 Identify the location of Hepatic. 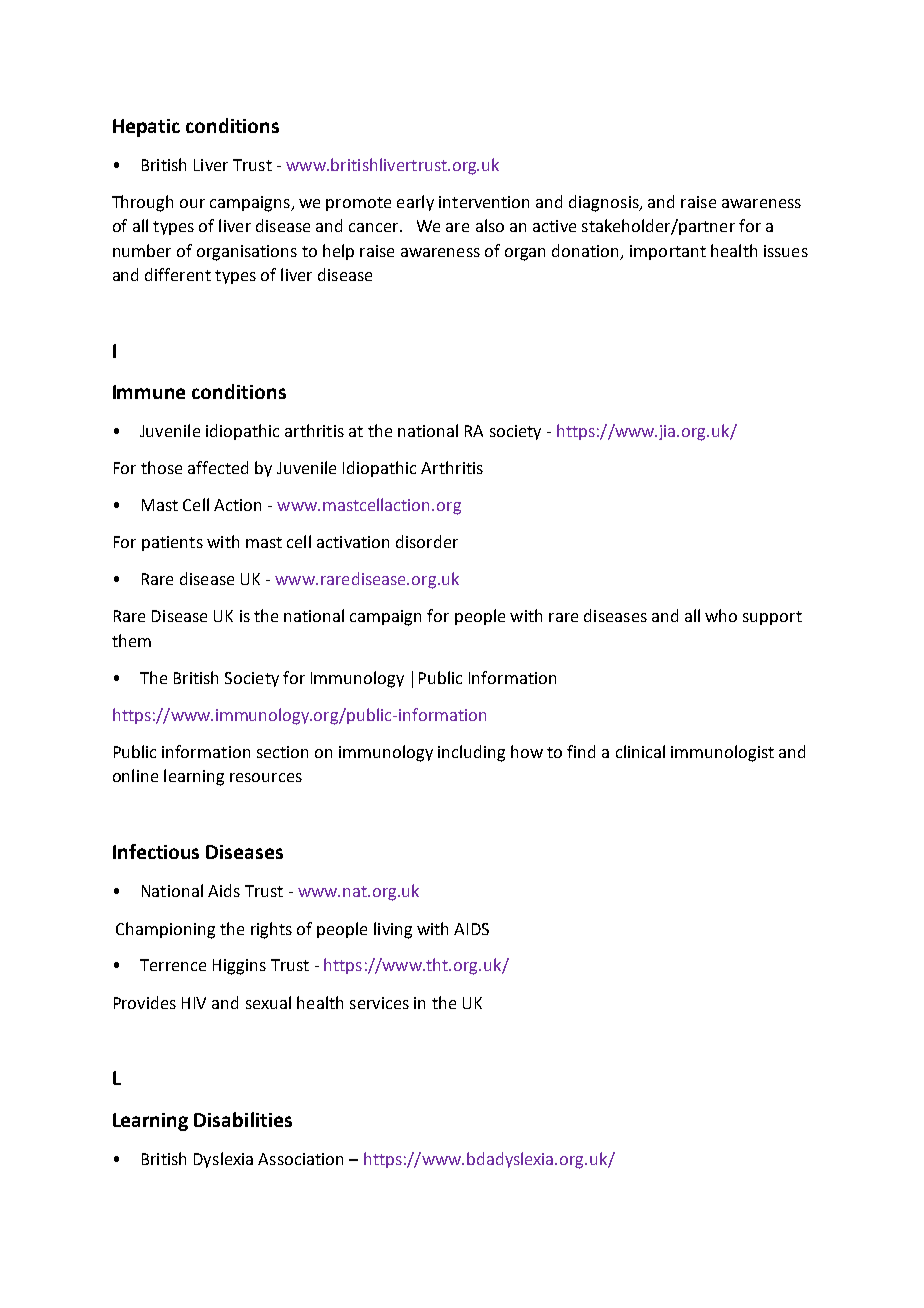
(146, 128).
